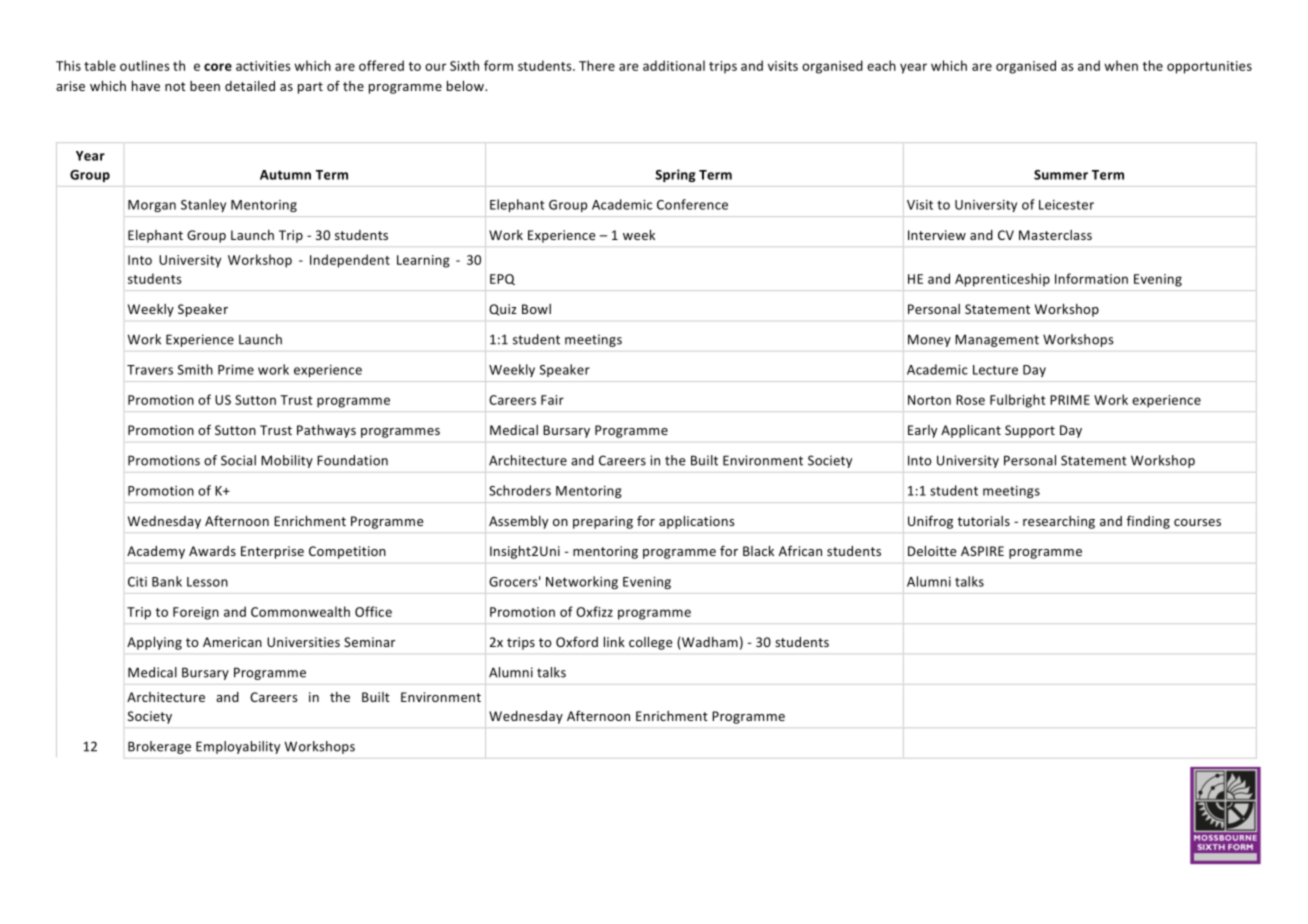 The image size is (1308, 924). I want to click on college, so click(650, 643).
